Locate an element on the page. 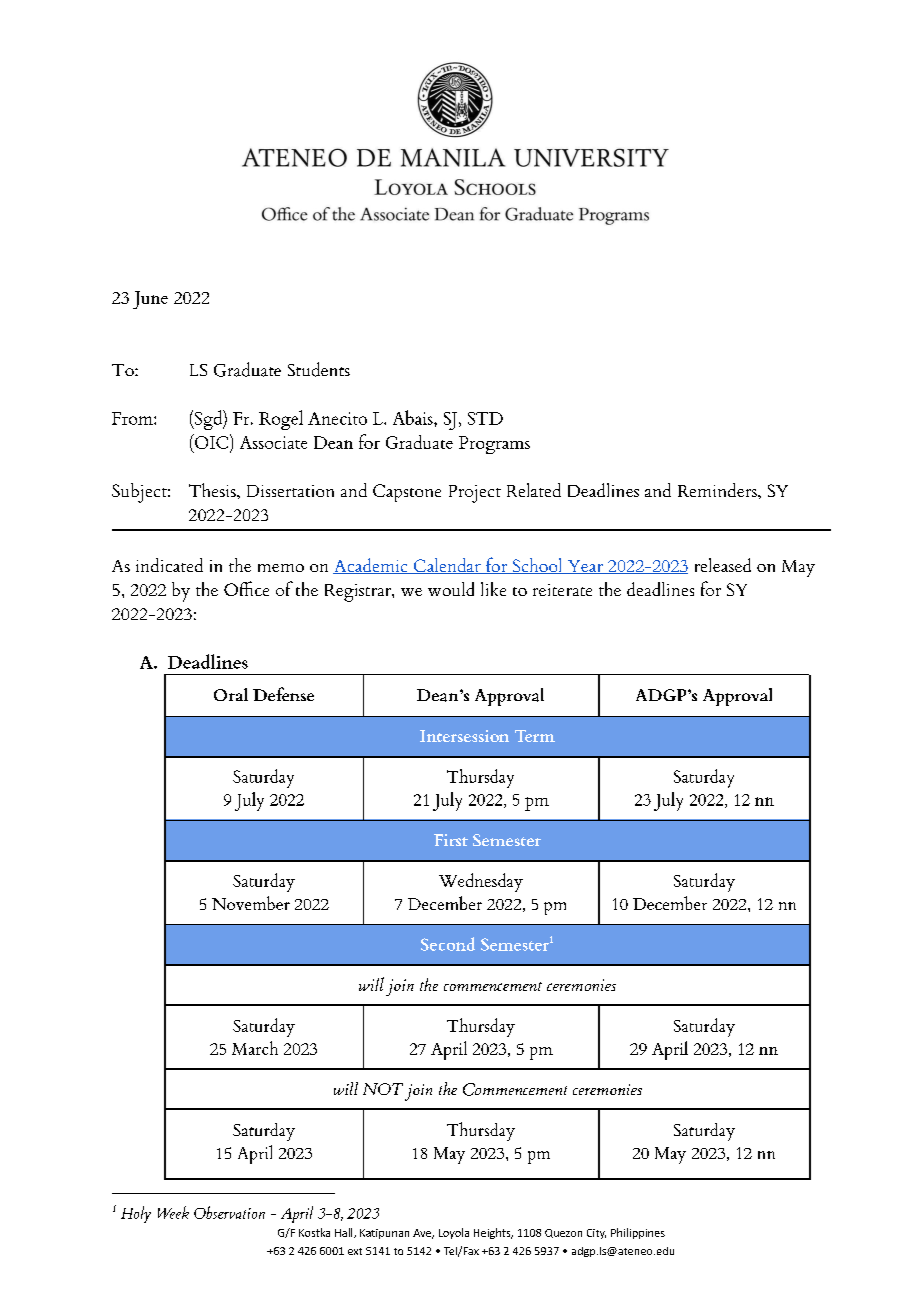  Oral is located at coordinates (231, 694).
